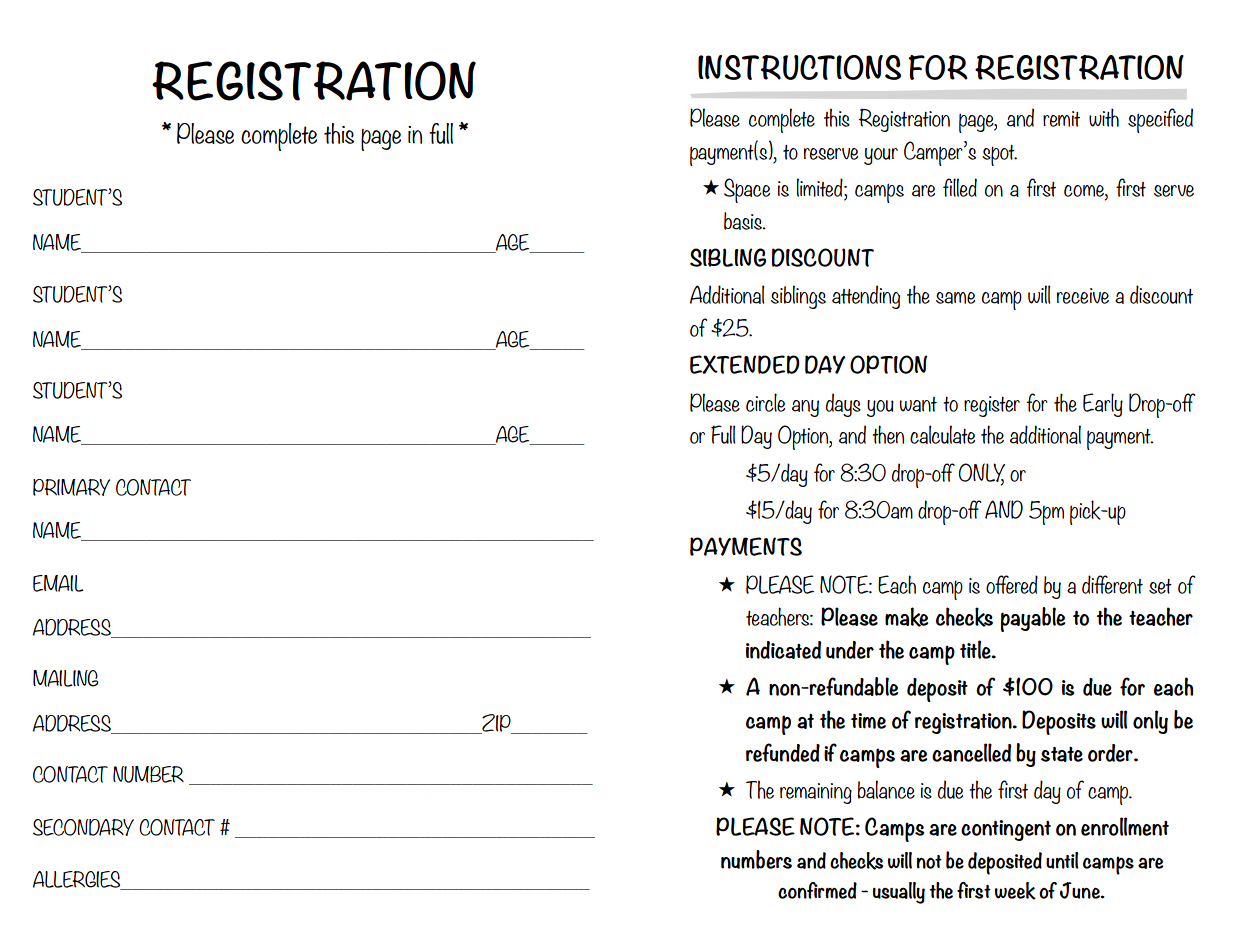  Describe the element at coordinates (58, 583) in the screenshot. I see `EMAIL` at that location.
